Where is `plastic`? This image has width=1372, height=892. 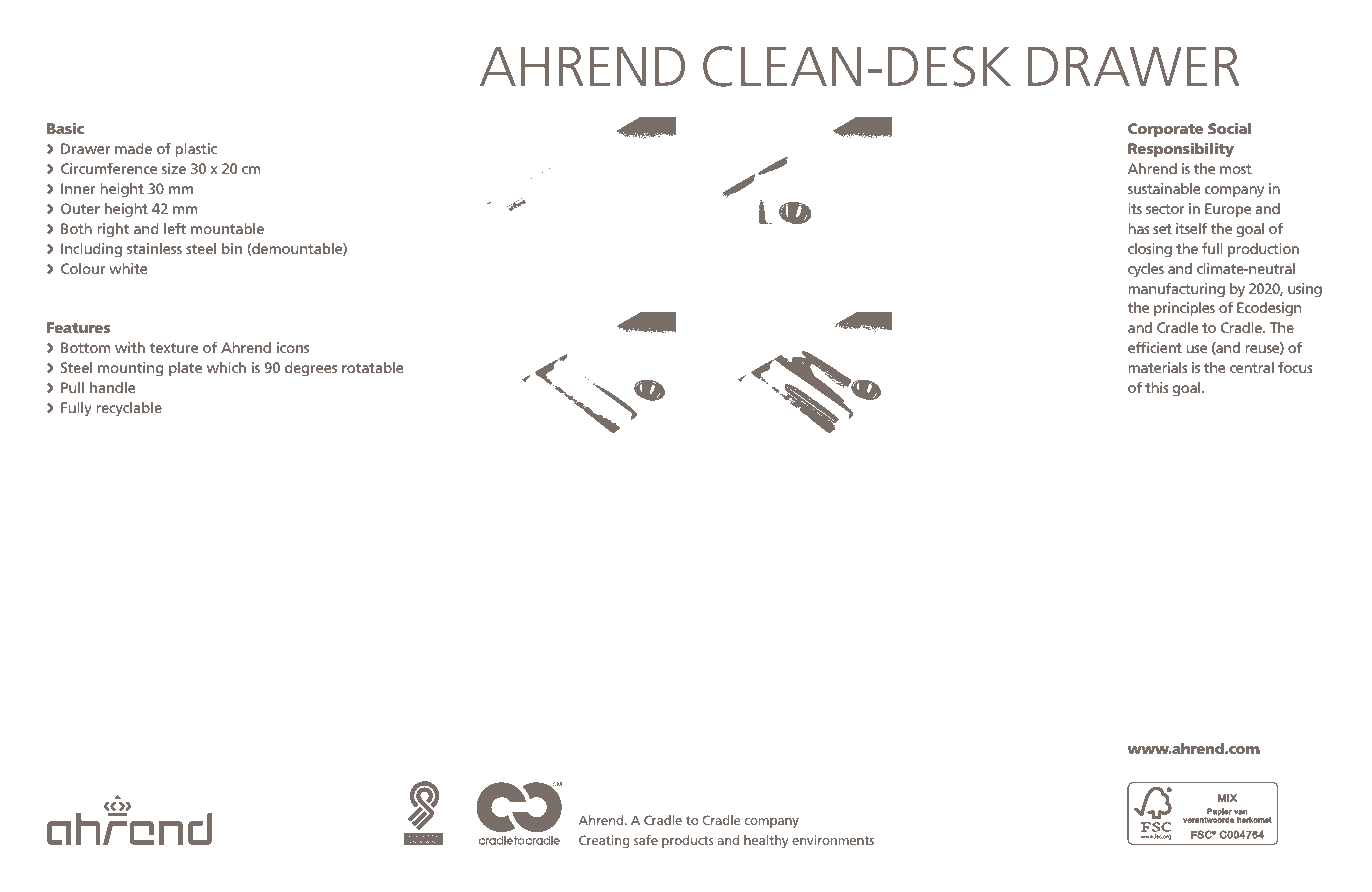
plastic is located at coordinates (196, 150).
